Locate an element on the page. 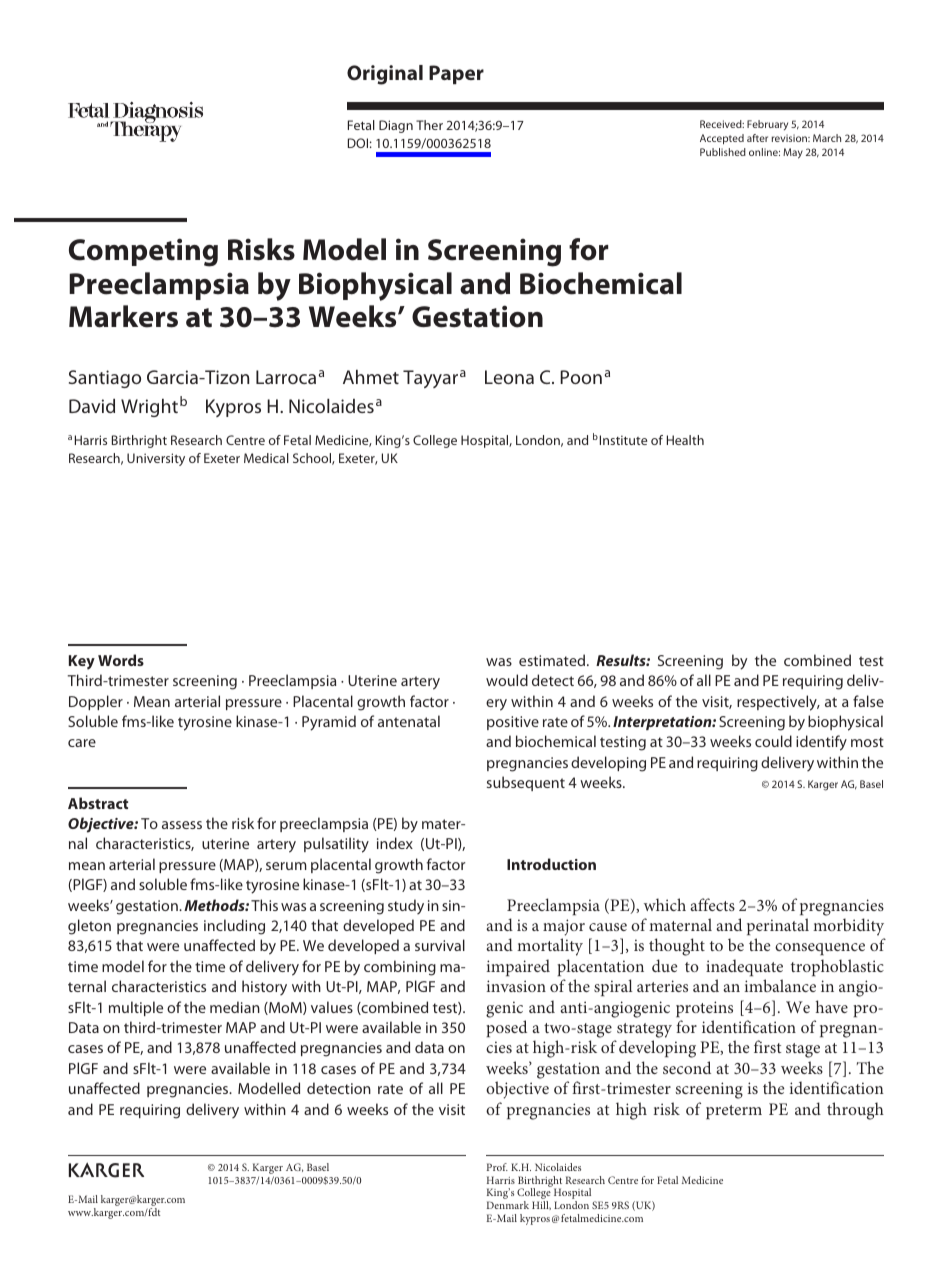 The width and height of the image is (952, 1270). Paper is located at coordinates (456, 74).
